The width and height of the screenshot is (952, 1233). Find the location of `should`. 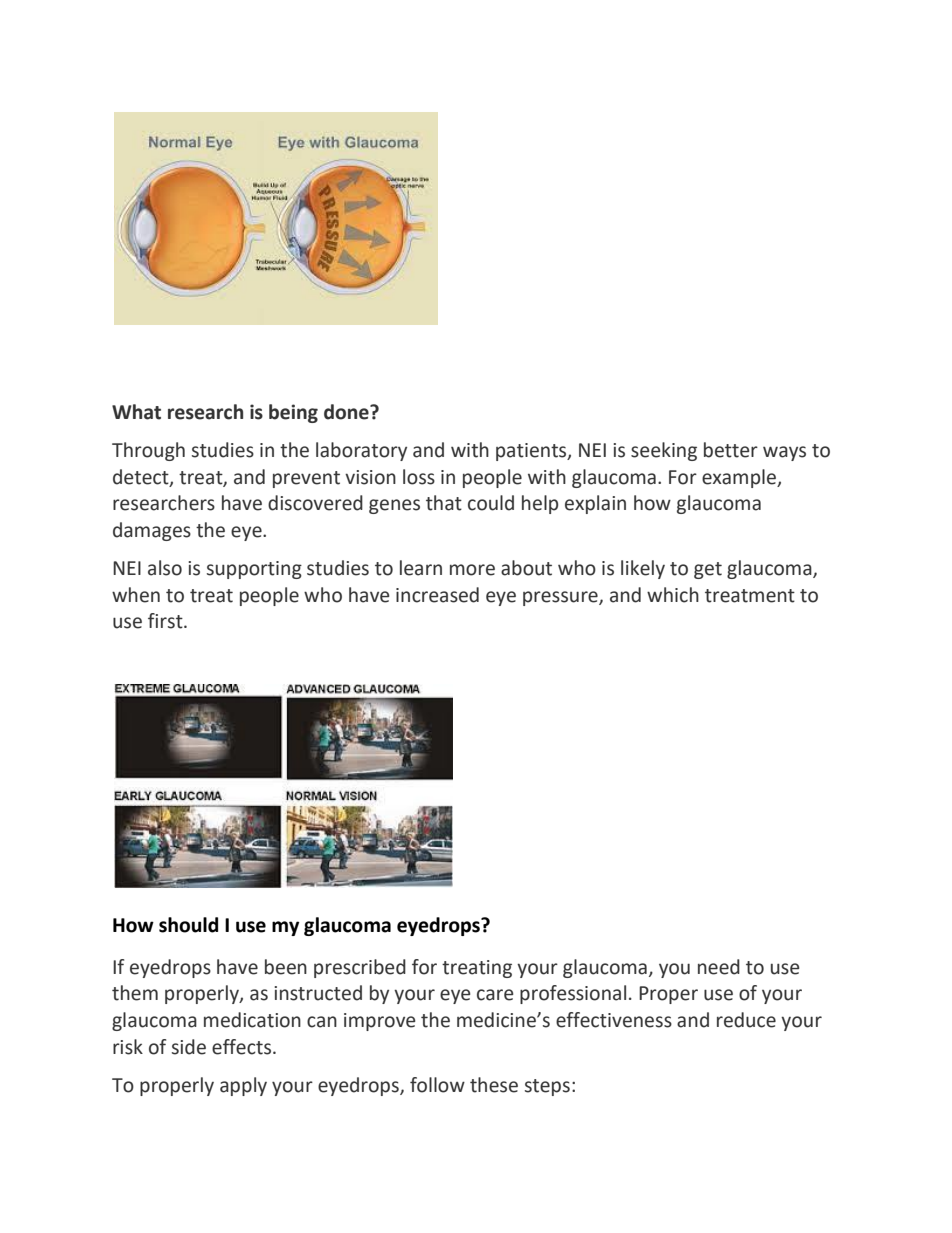

should is located at coordinates (188, 925).
